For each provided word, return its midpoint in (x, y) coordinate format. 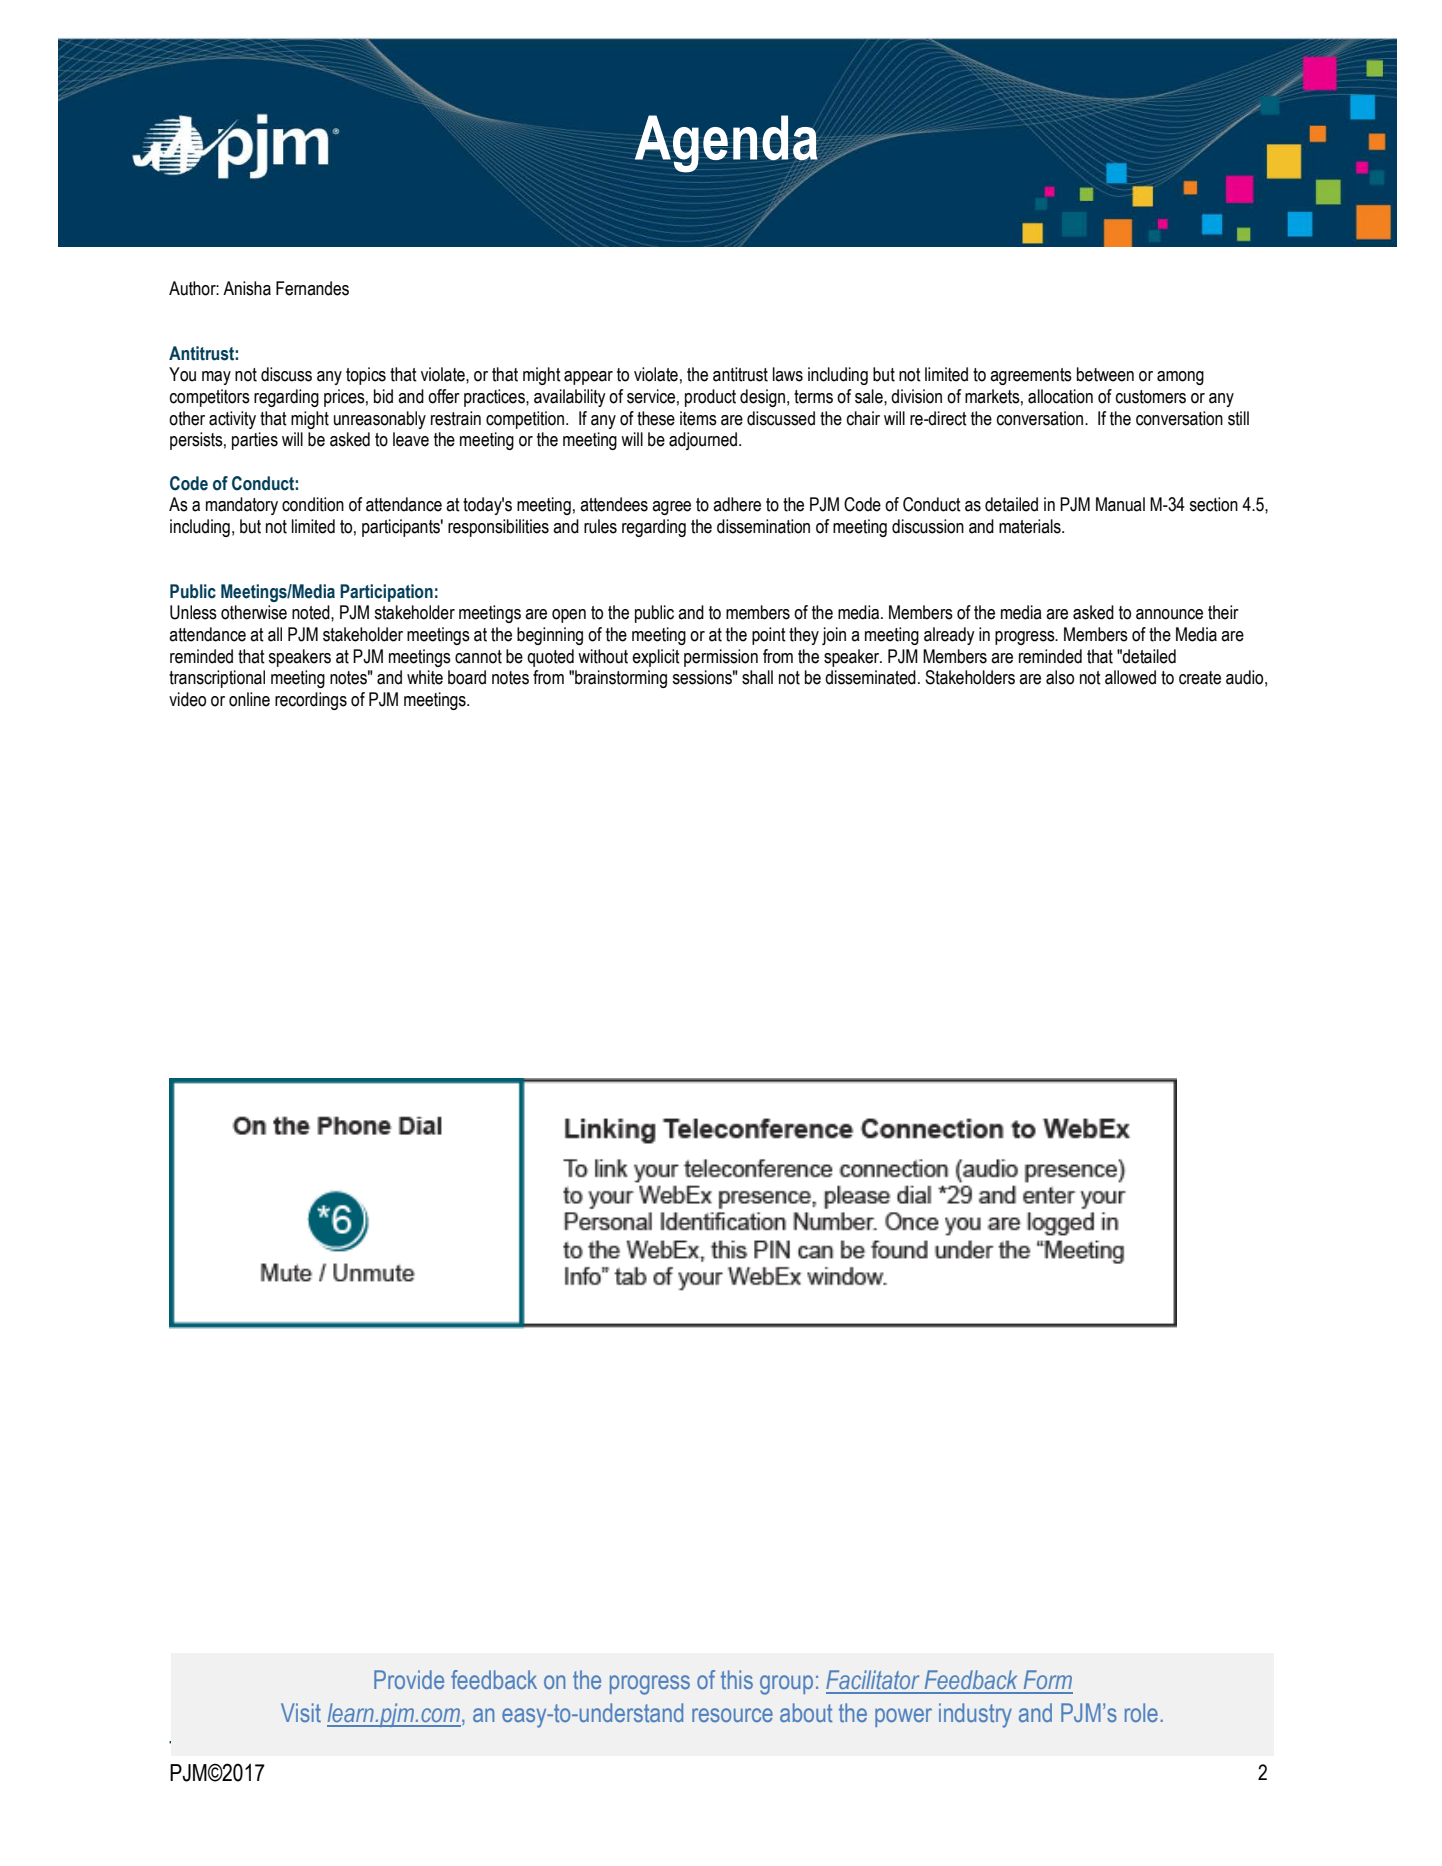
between (1105, 374)
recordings (311, 701)
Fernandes (312, 288)
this (737, 1679)
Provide (409, 1679)
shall (757, 677)
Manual (1120, 504)
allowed (1130, 677)
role (1141, 1712)
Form (1048, 1679)
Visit (301, 1712)
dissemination (763, 526)
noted (312, 612)
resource (732, 1715)
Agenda (727, 145)
